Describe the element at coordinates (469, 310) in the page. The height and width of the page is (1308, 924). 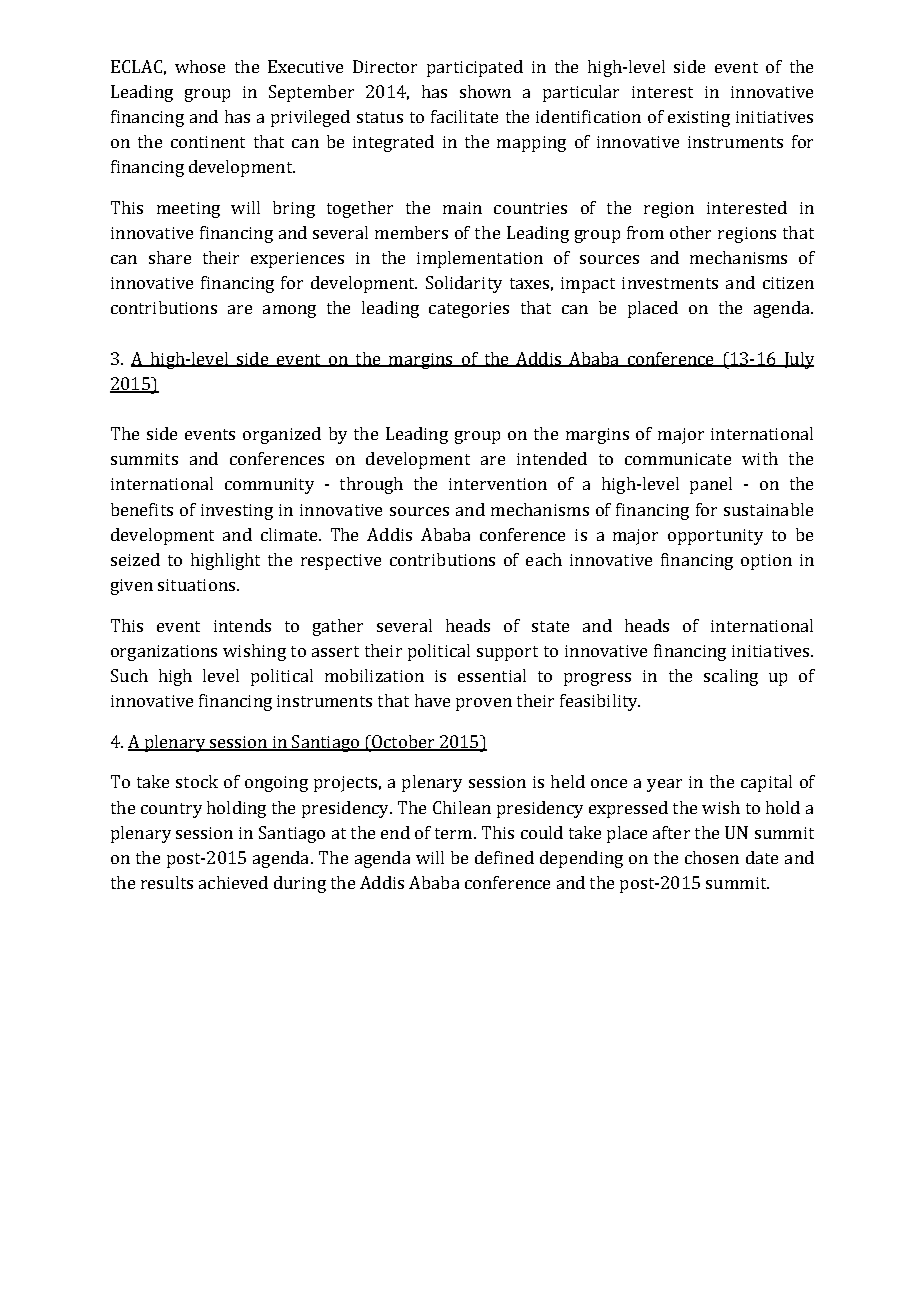
I see `categories` at that location.
